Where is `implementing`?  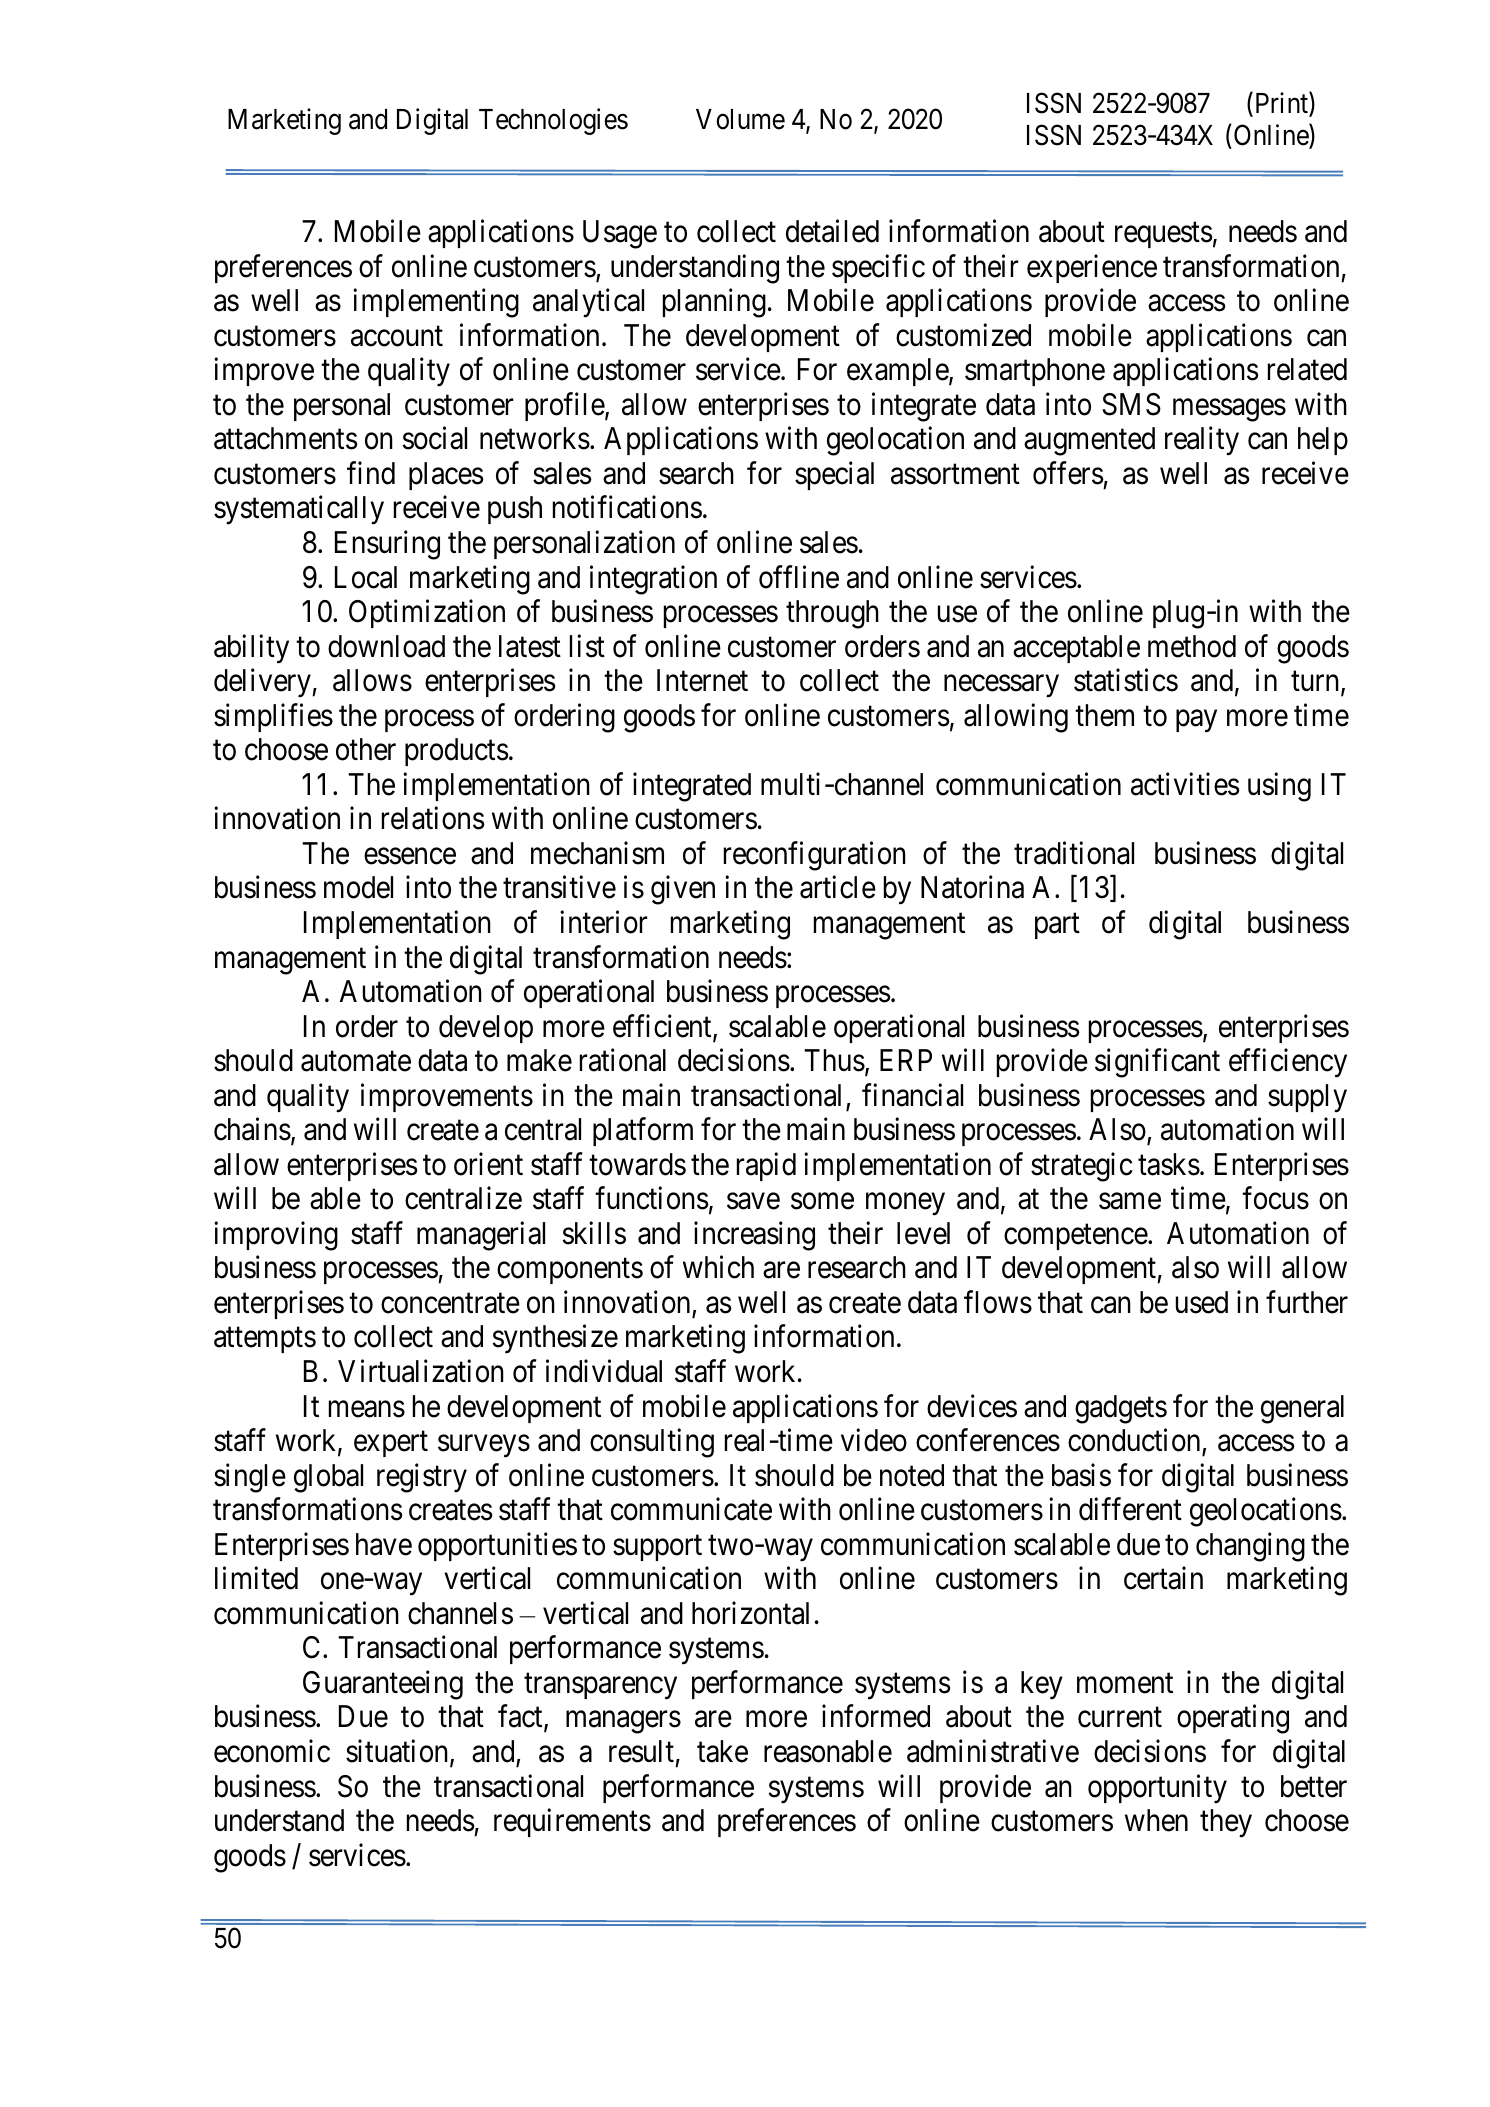 implementing is located at coordinates (436, 303).
